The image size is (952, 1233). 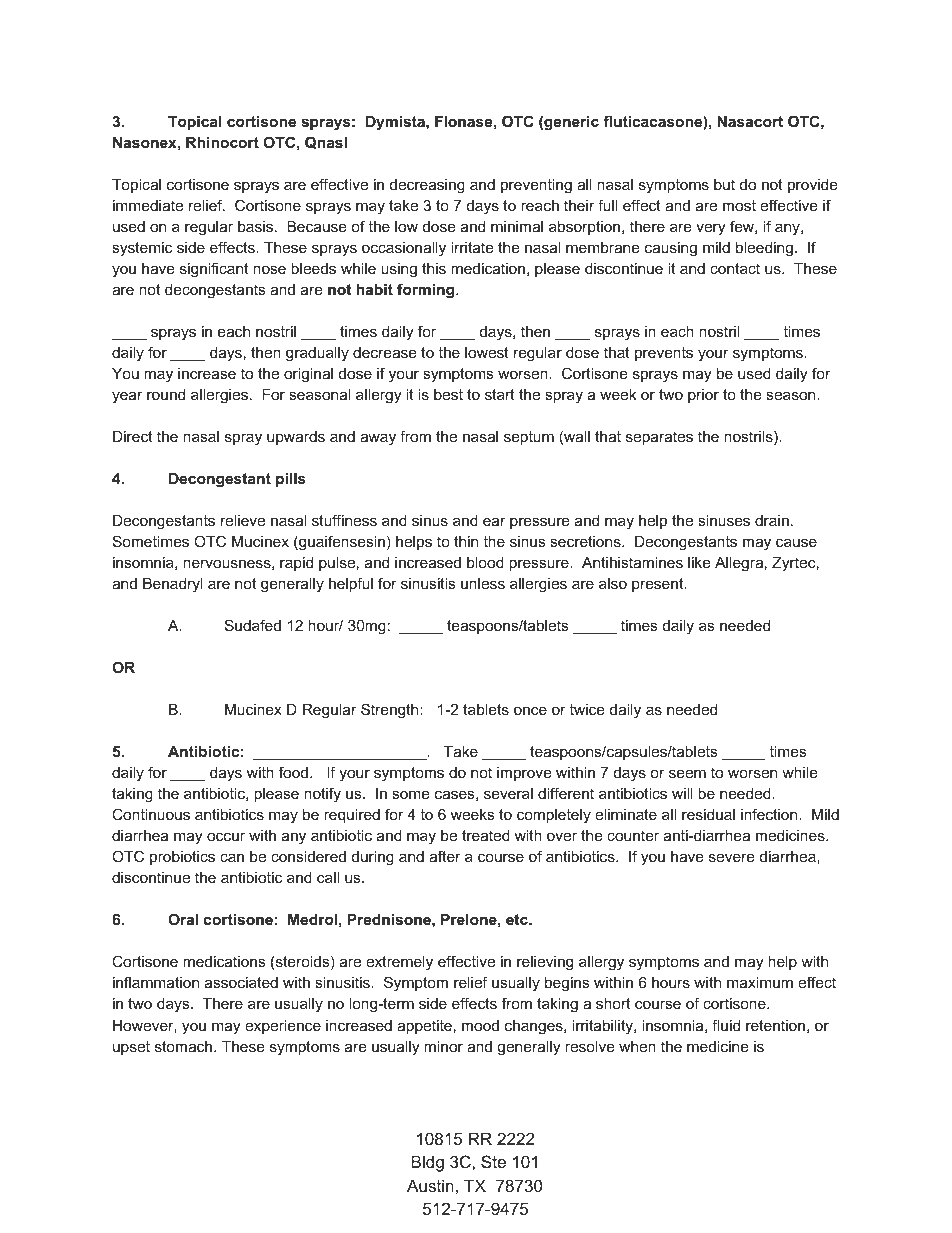 What do you see at coordinates (427, 1163) in the screenshot?
I see `Bldg` at bounding box center [427, 1163].
